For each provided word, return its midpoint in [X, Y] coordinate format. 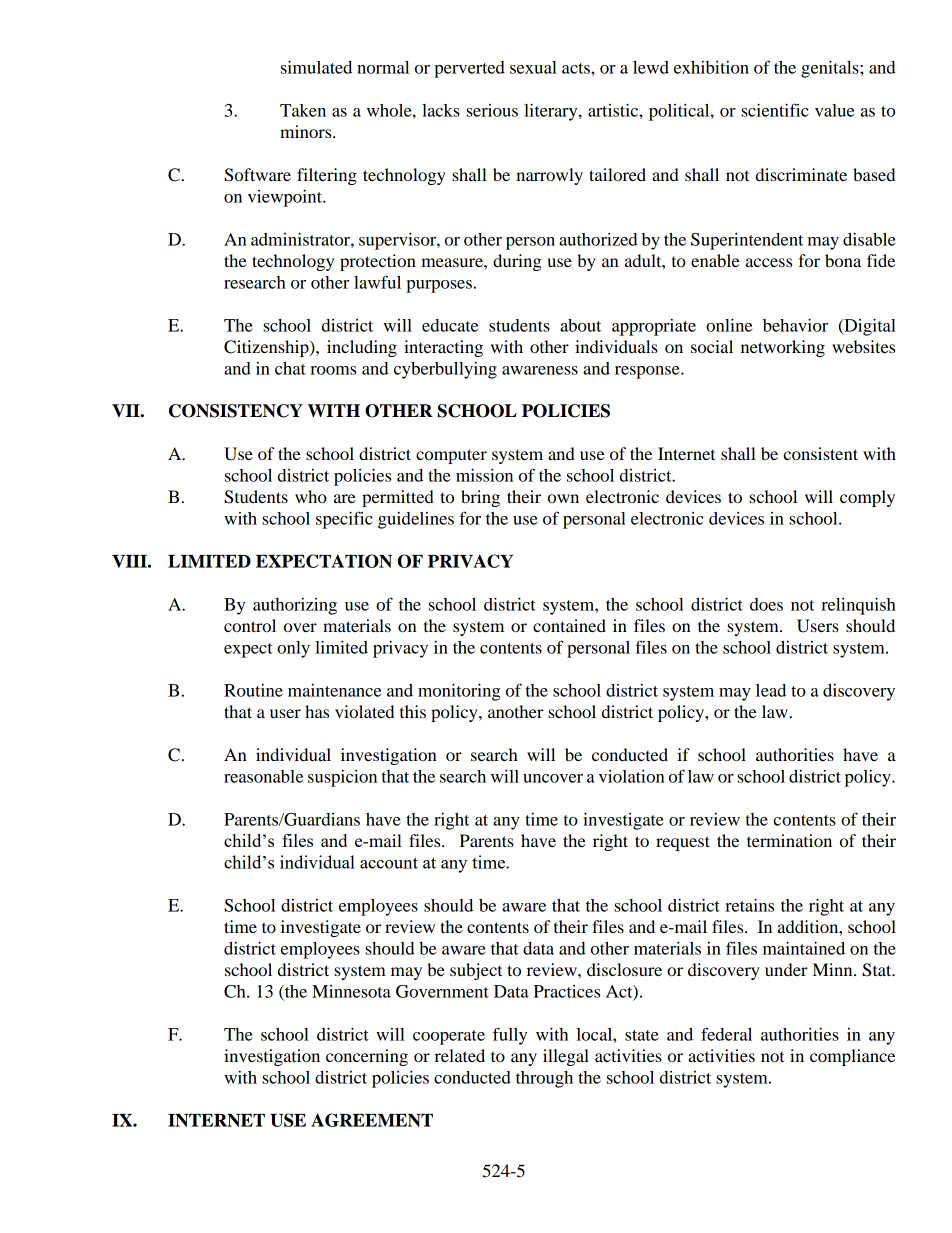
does [766, 604]
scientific [775, 110]
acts [577, 68]
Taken [303, 110]
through [544, 1079]
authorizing [295, 606]
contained [569, 625]
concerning [367, 1057]
